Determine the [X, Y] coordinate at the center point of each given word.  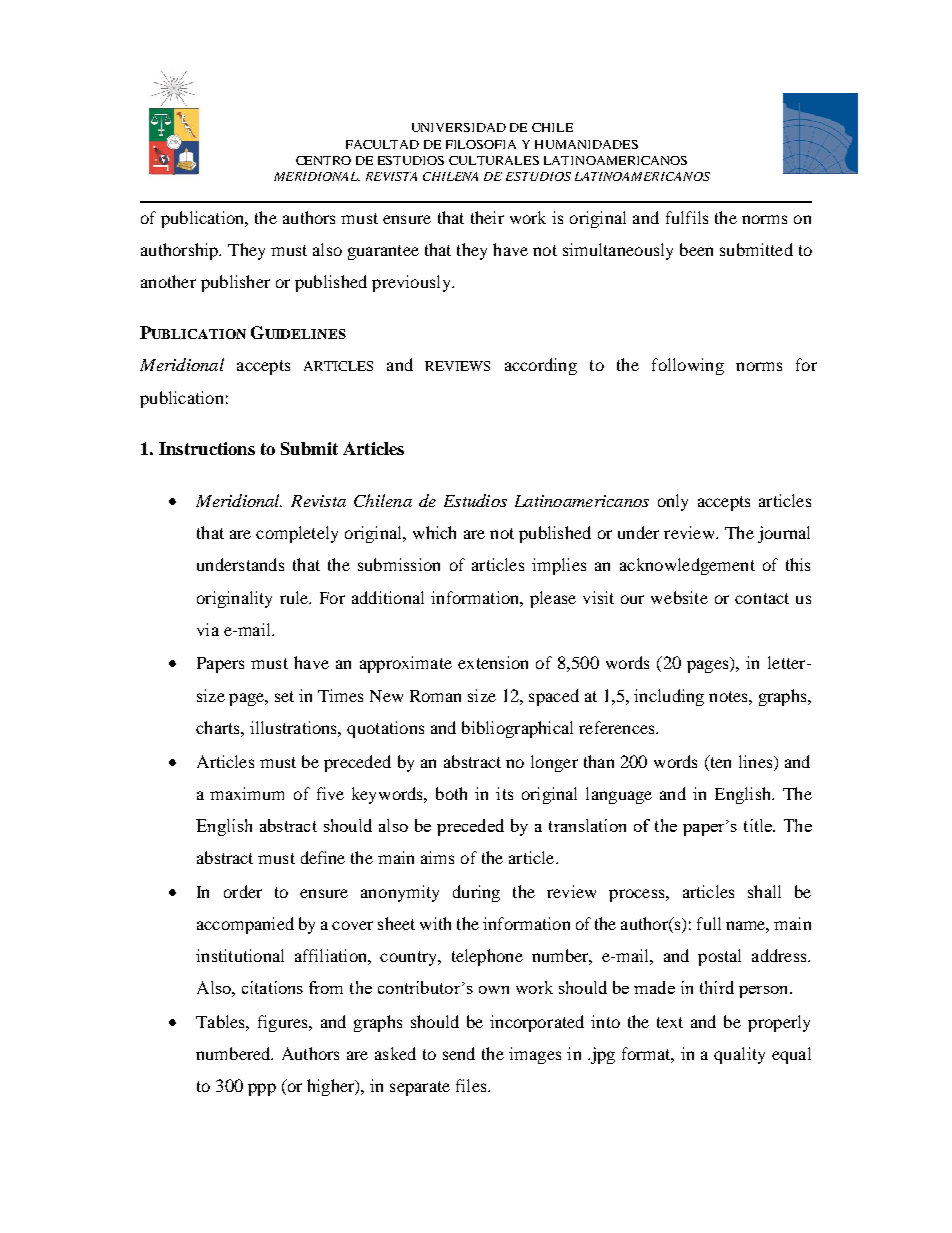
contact [762, 598]
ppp [262, 1089]
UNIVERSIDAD [459, 127]
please [553, 599]
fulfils [687, 217]
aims [437, 857]
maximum [247, 793]
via [208, 629]
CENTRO [323, 160]
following [688, 366]
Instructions [207, 448]
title [759, 825]
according [541, 366]
